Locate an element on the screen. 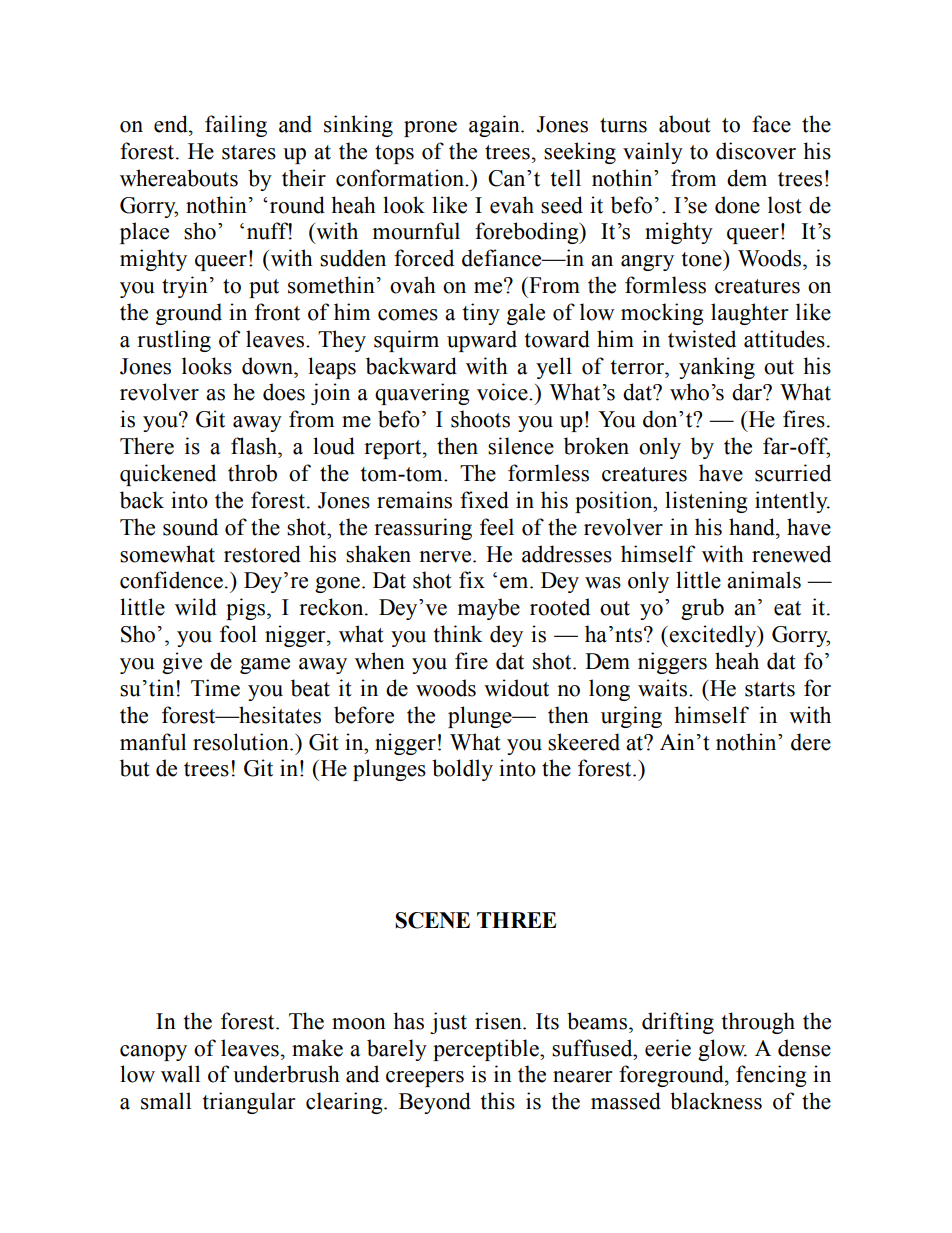 Image resolution: width=952 pixels, height=1233 pixels. dere is located at coordinates (811, 742).
